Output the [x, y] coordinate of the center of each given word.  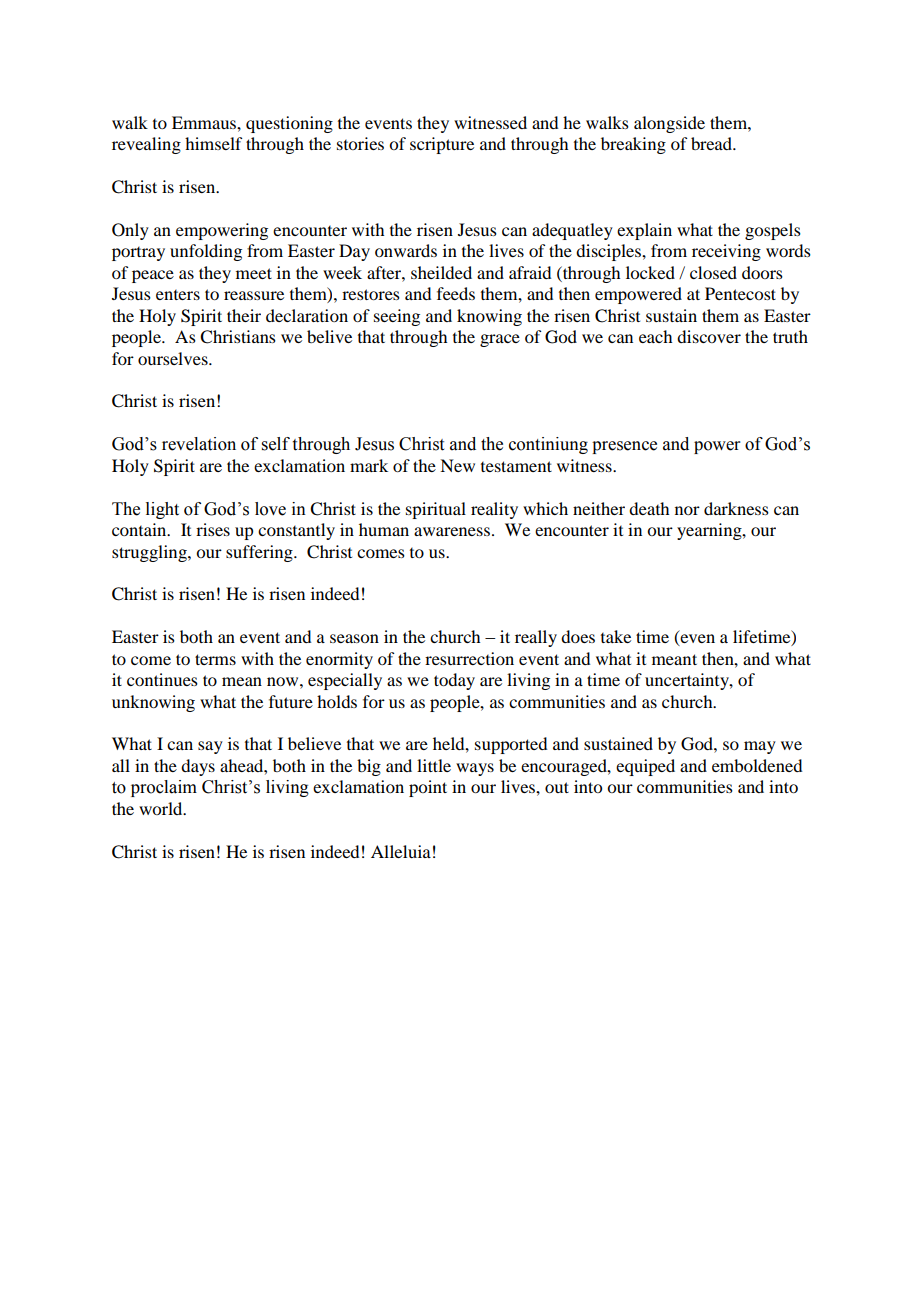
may [760, 747]
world [162, 808]
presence [624, 447]
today [454, 681]
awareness [453, 531]
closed [713, 272]
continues [162, 679]
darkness [736, 508]
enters [178, 295]
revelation [199, 444]
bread [712, 143]
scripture [442, 145]
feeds [456, 293]
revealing [146, 145]
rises [213, 529]
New [457, 465]
